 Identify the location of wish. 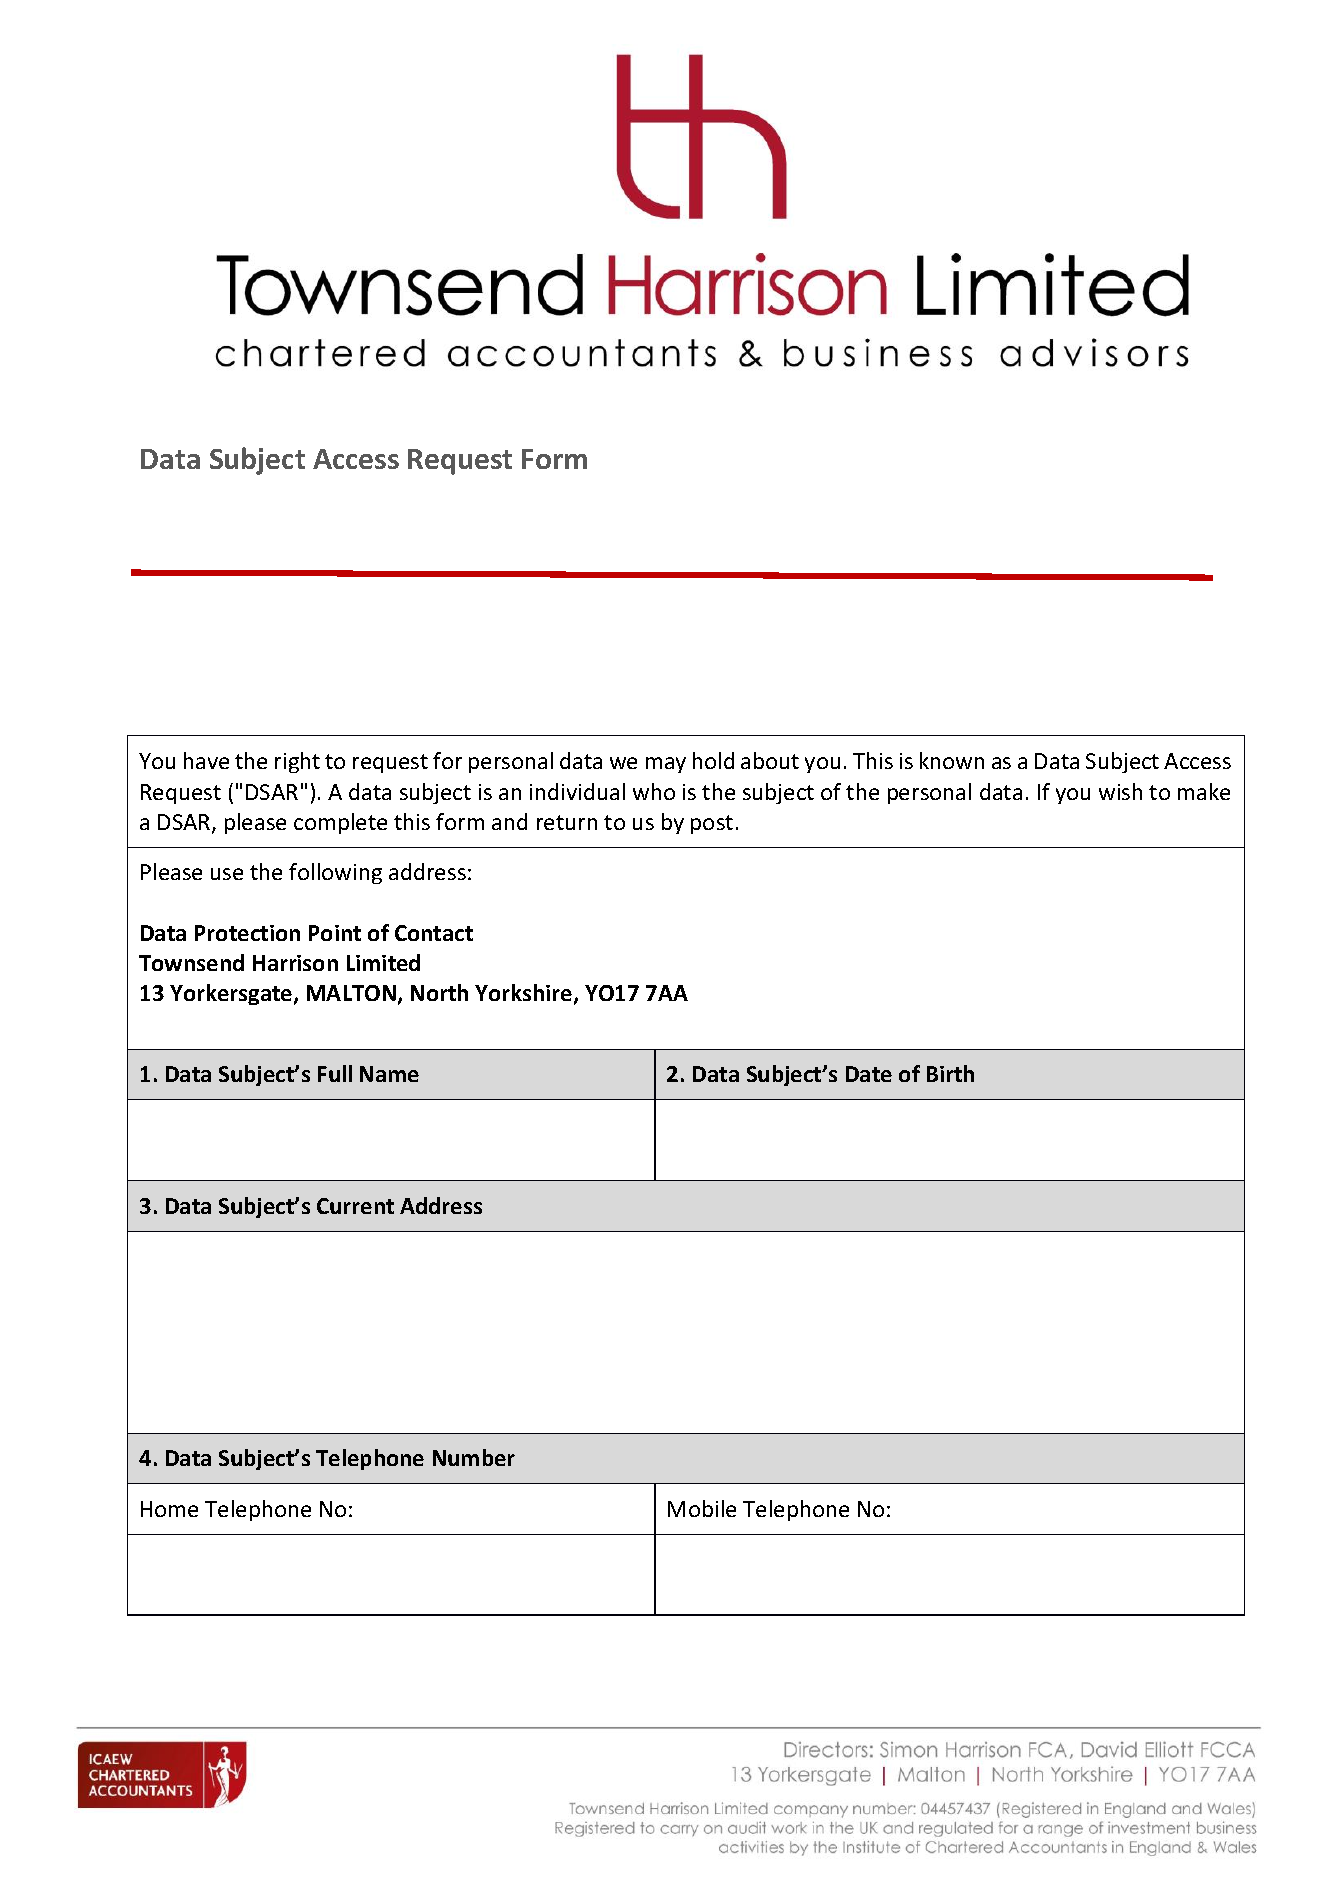
(1120, 791).
